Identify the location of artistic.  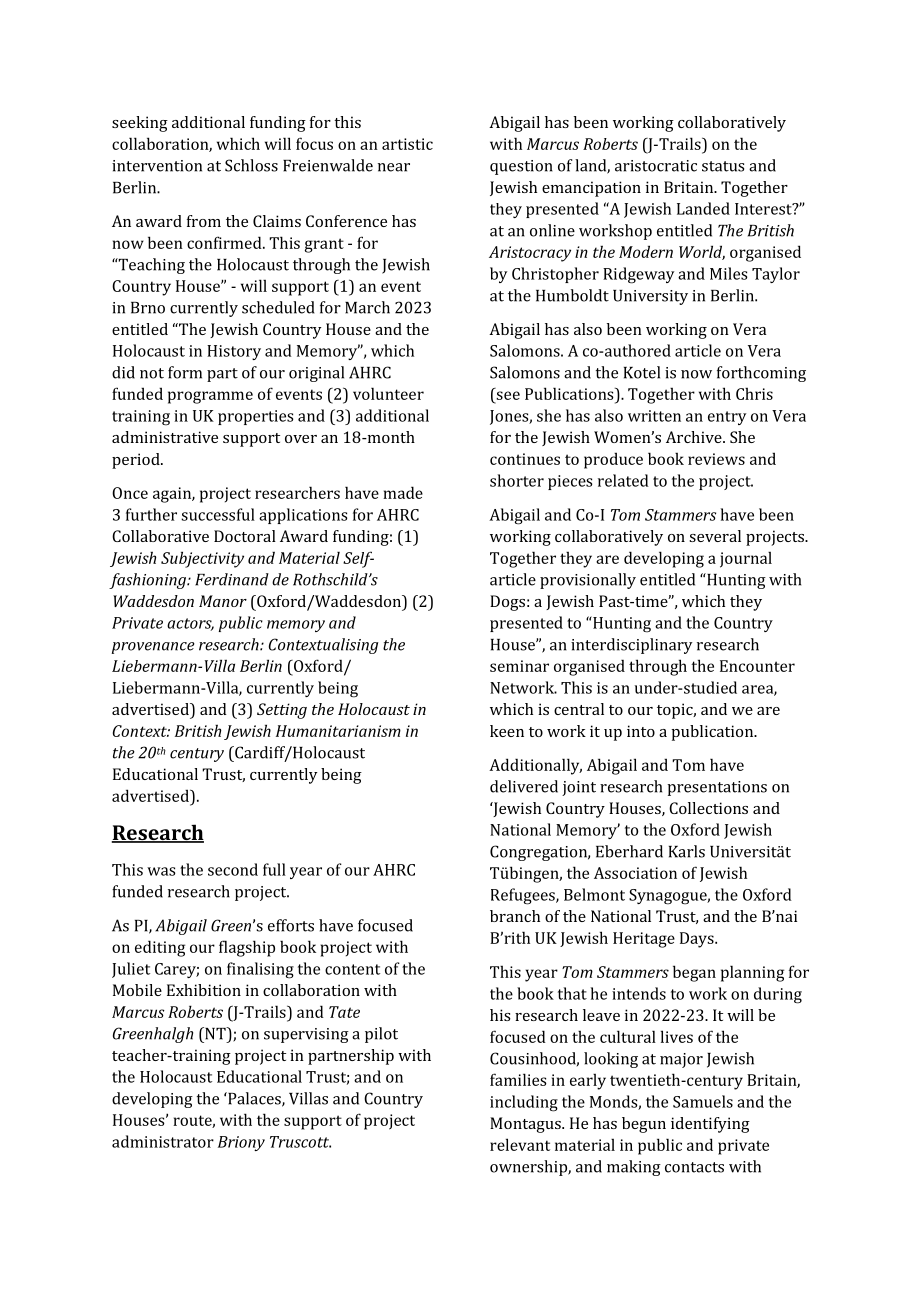
(407, 144).
